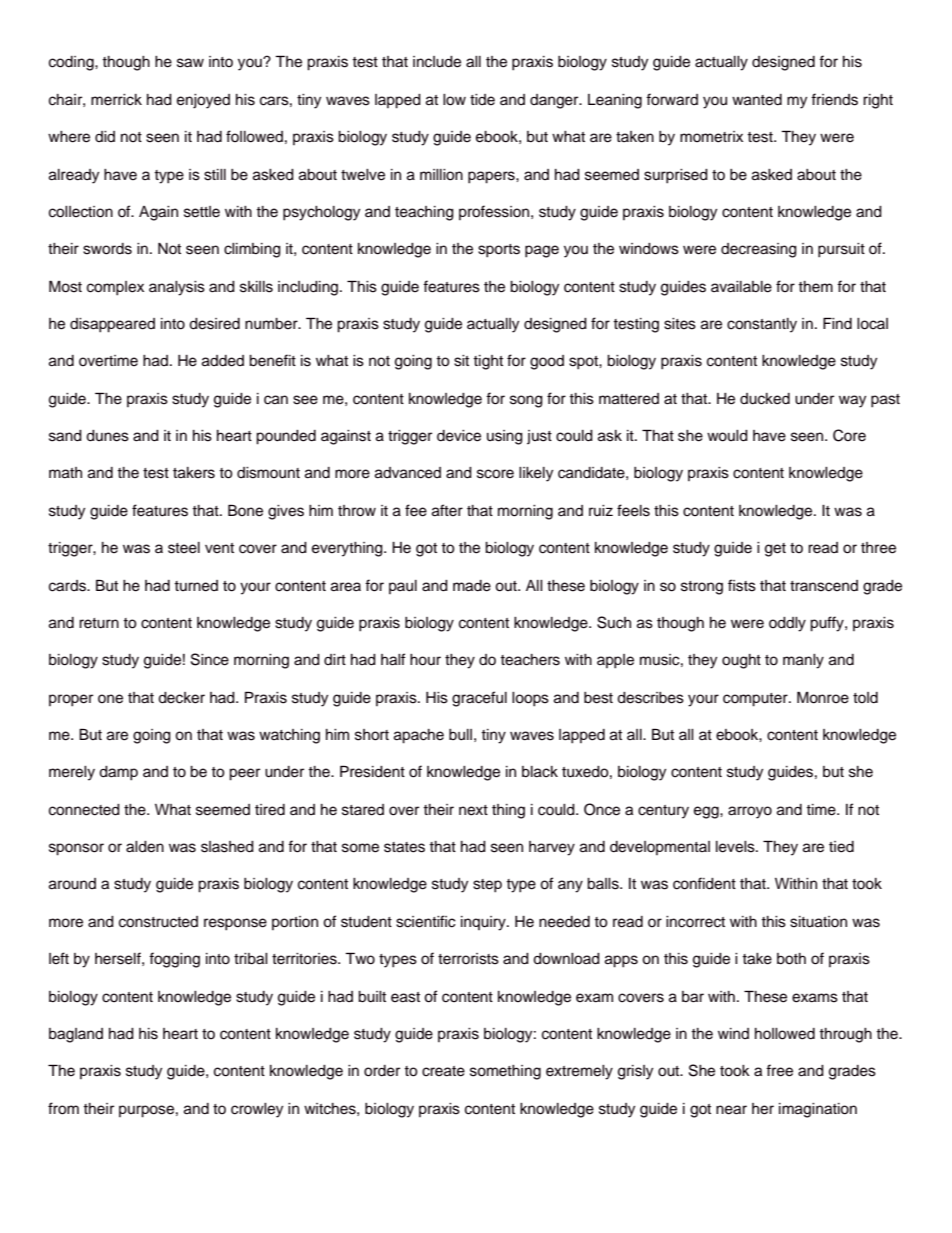 Image resolution: width=952 pixels, height=1233 pixels. What do you see at coordinates (482, 100) in the screenshot?
I see `tide` at bounding box center [482, 100].
